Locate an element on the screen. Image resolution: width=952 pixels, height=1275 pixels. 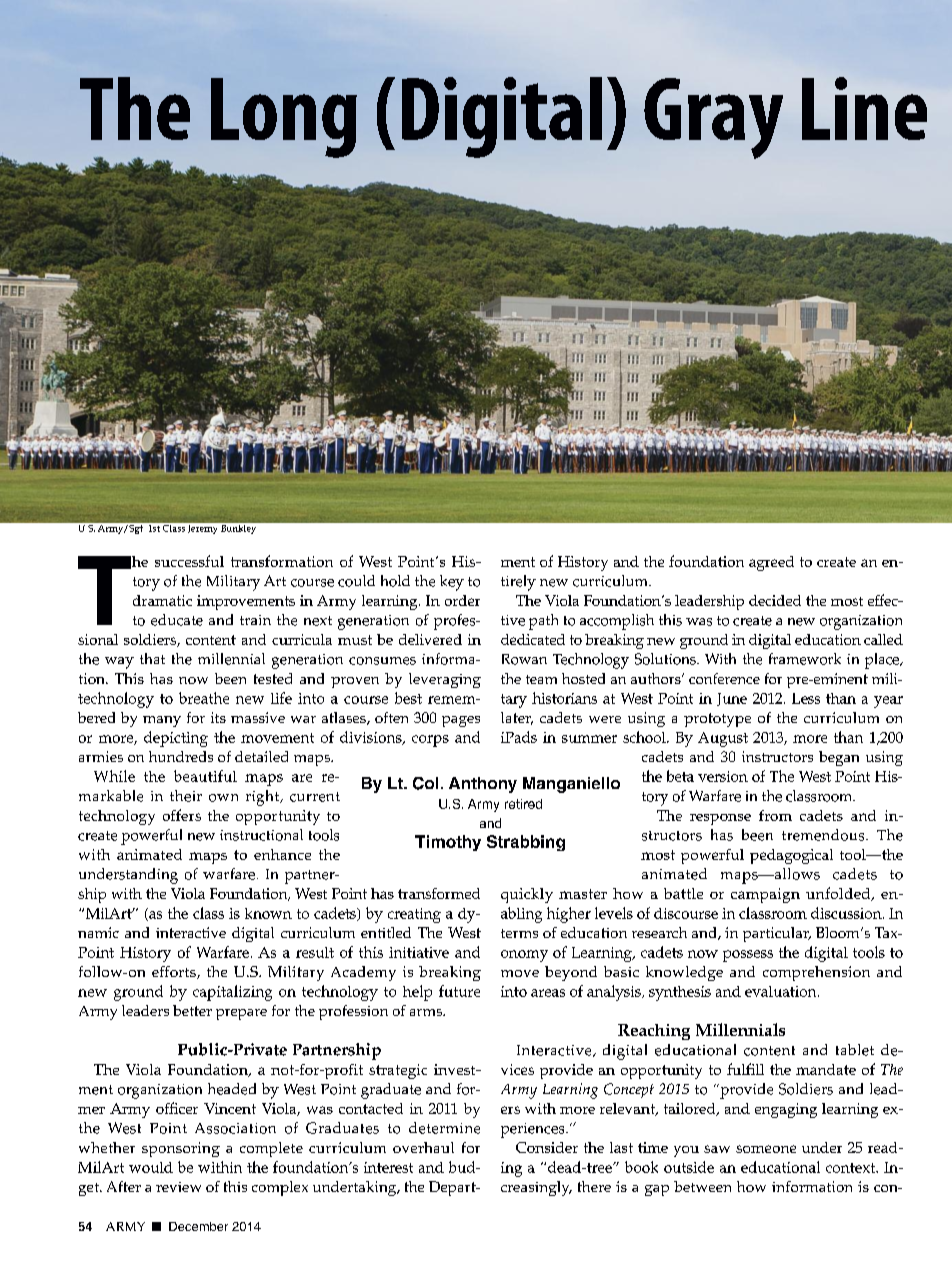
breathe is located at coordinates (204, 698).
